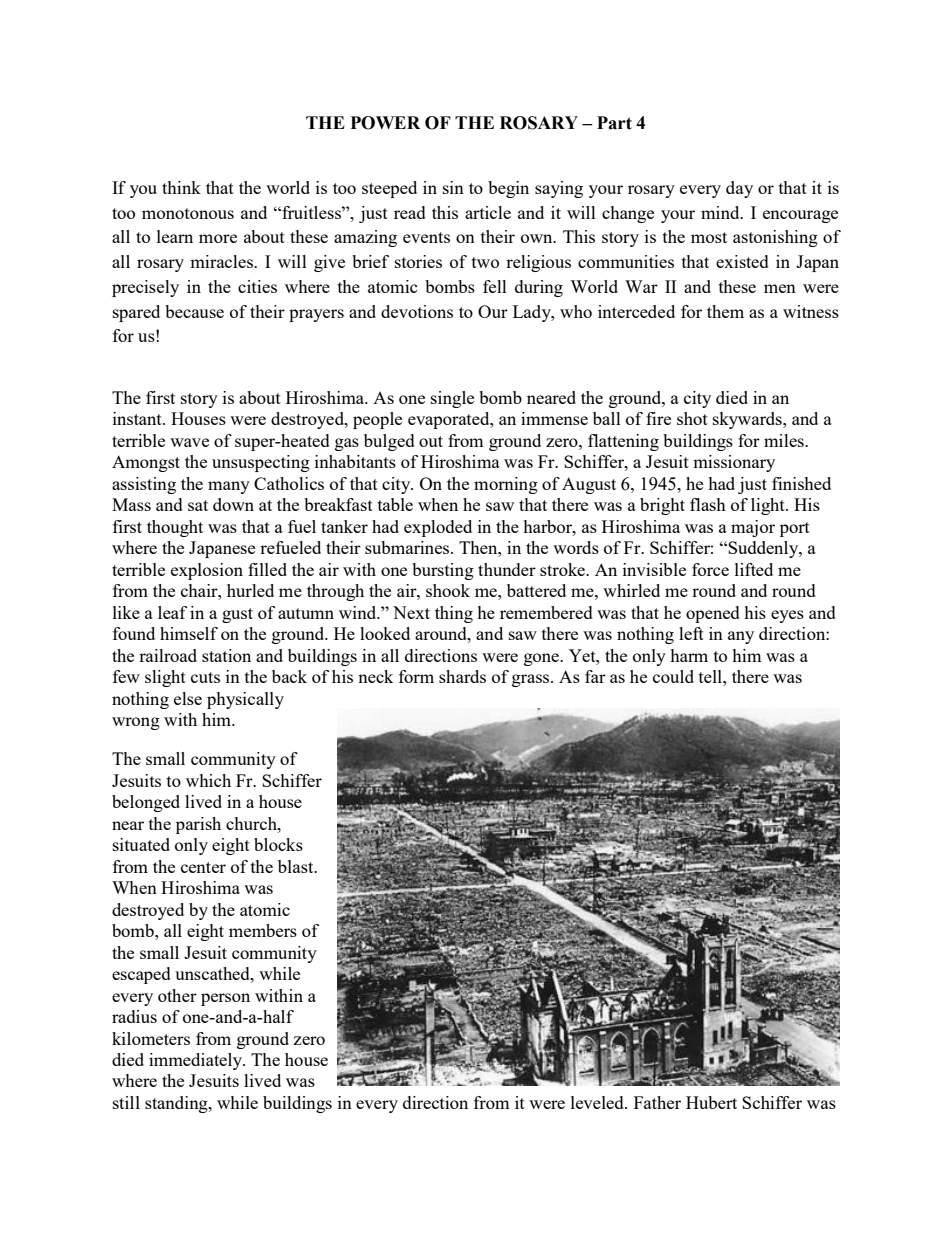 This screenshot has height=1233, width=952. I want to click on blast, so click(297, 866).
